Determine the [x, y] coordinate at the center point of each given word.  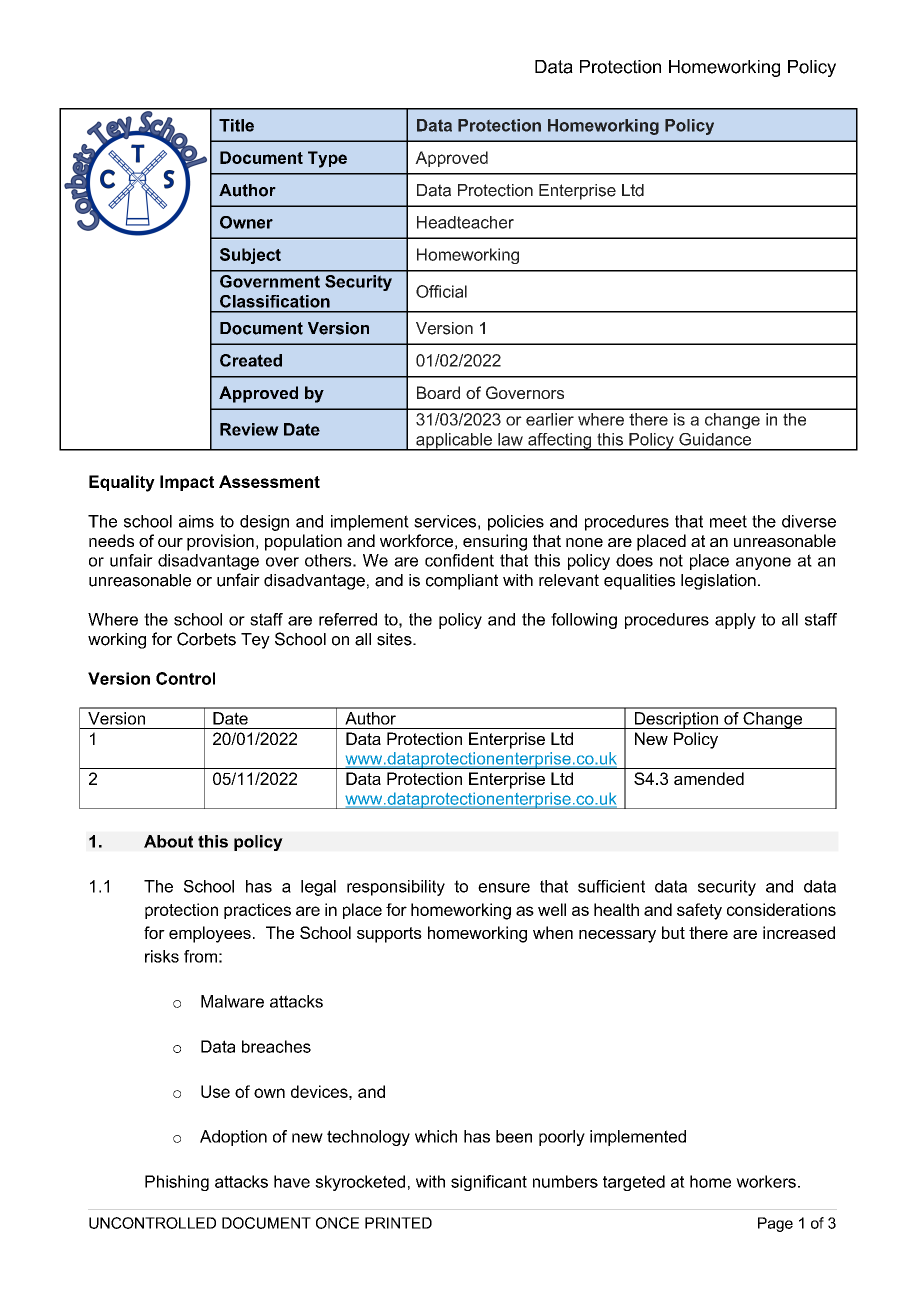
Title [236, 125]
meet [728, 521]
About [168, 841]
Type [327, 159]
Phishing [177, 1183]
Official [441, 291]
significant [489, 1183]
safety [699, 911]
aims [196, 521]
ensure [504, 888]
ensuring [495, 542]
